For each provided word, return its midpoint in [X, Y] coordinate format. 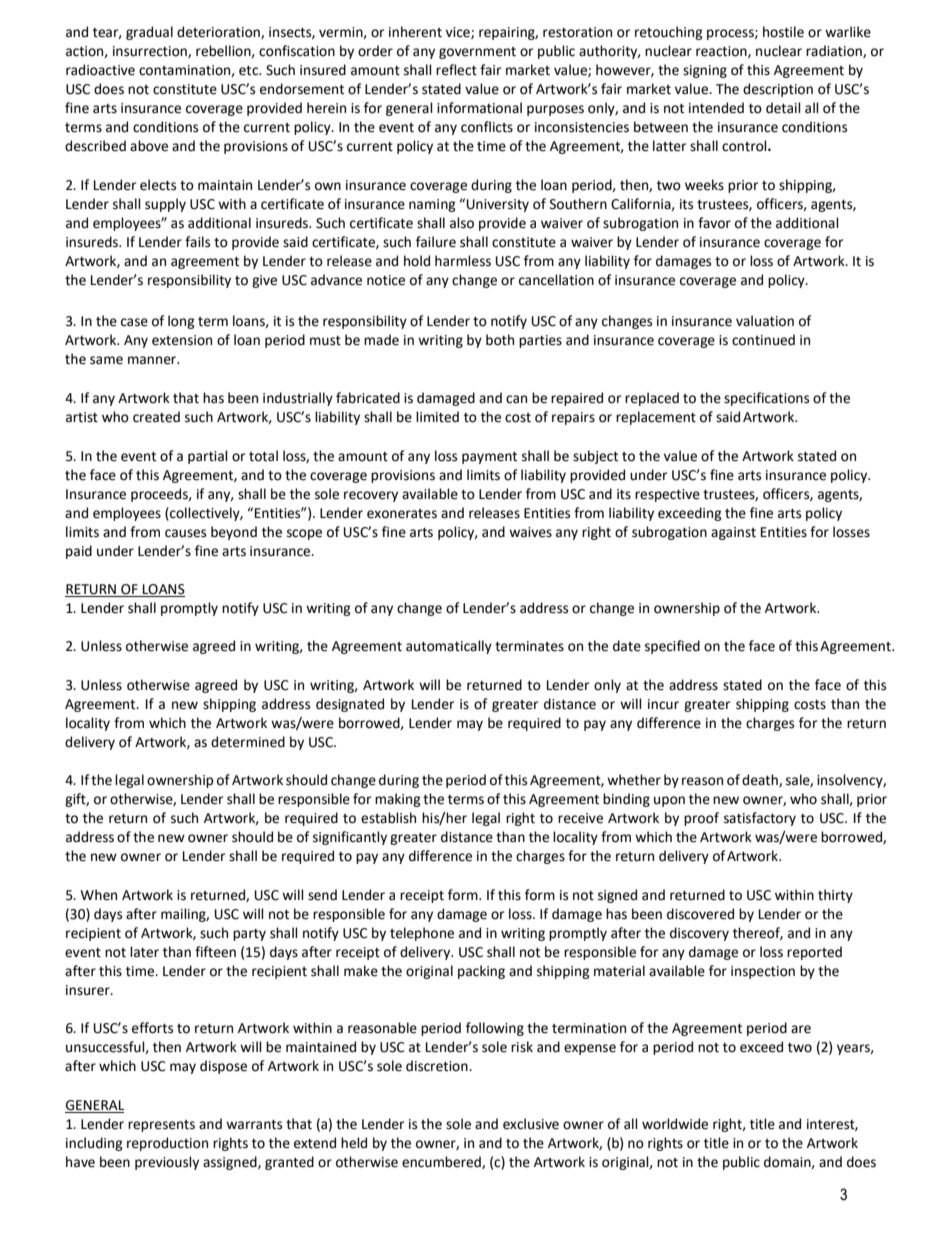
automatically [449, 647]
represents [161, 1126]
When [99, 895]
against [733, 533]
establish [388, 818]
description [778, 90]
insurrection [151, 52]
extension [182, 340]
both [500, 340]
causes [185, 533]
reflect [456, 70]
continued [763, 340]
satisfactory [760, 819]
